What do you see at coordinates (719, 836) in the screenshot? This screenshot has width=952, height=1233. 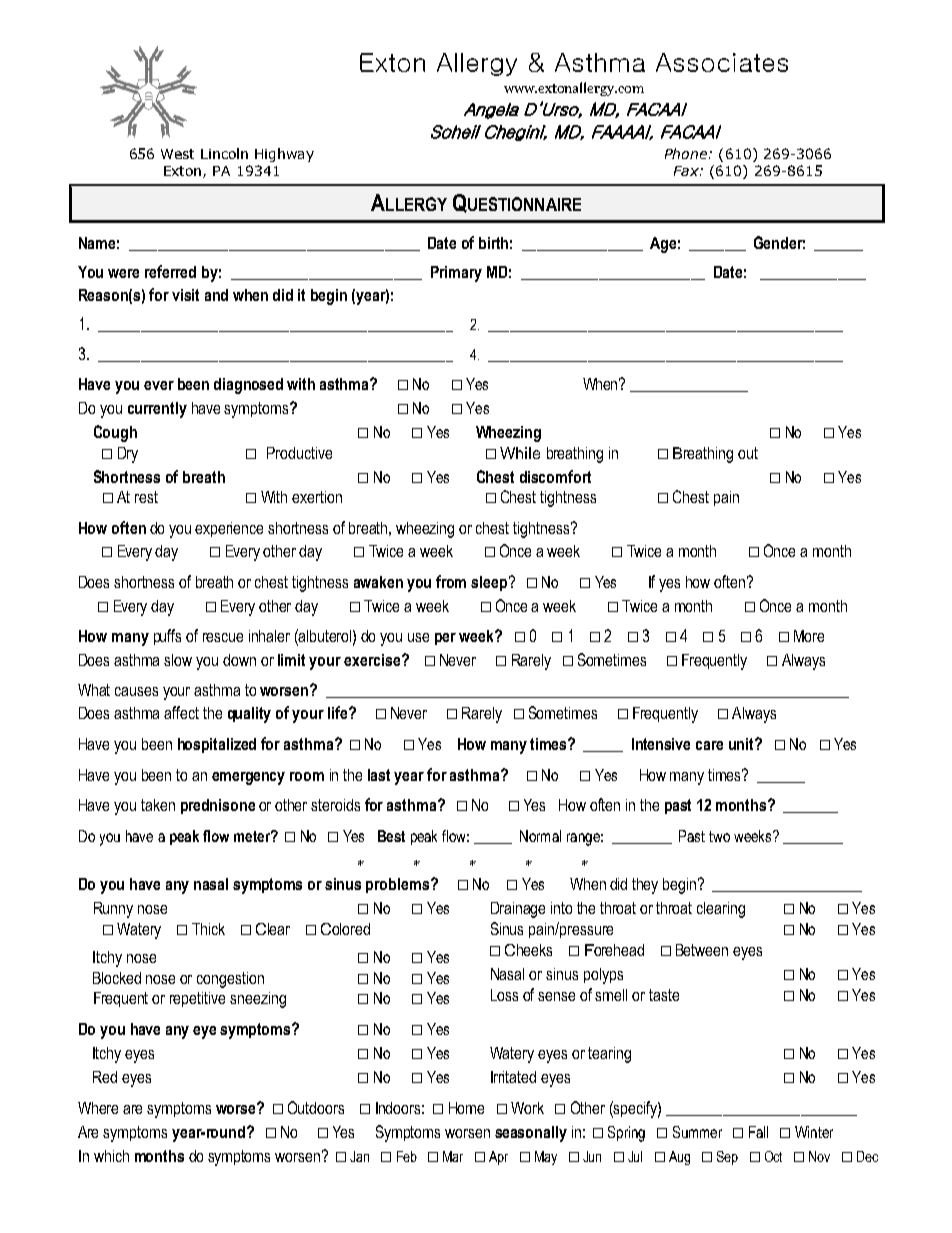 I see `two` at bounding box center [719, 836].
